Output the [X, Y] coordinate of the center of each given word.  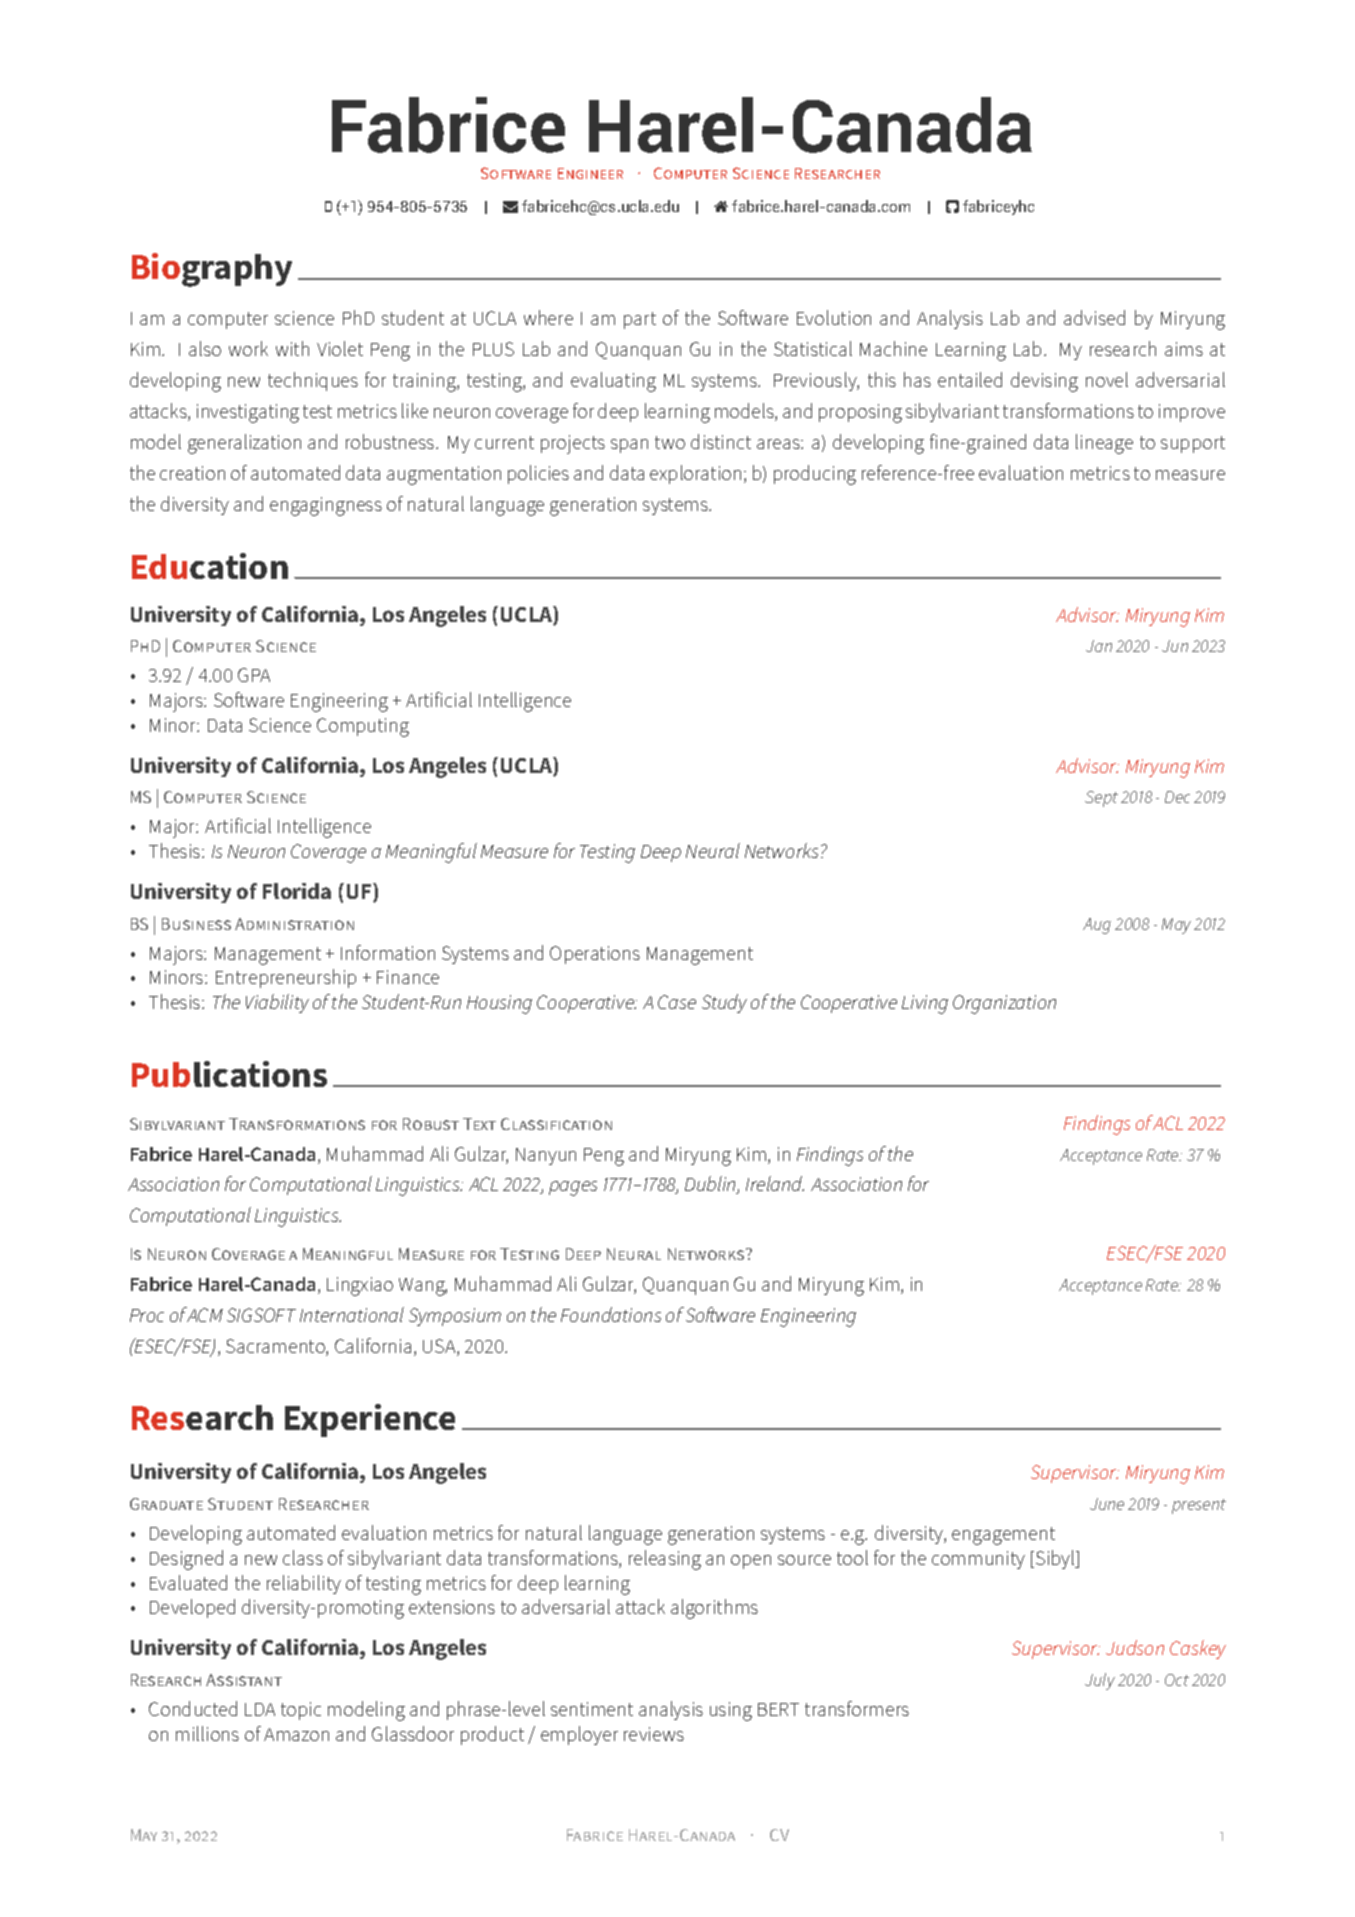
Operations [595, 955]
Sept [1101, 799]
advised [1094, 317]
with [292, 348]
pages [573, 1188]
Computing [363, 727]
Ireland [775, 1183]
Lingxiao [360, 1286]
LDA [260, 1709]
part [640, 320]
